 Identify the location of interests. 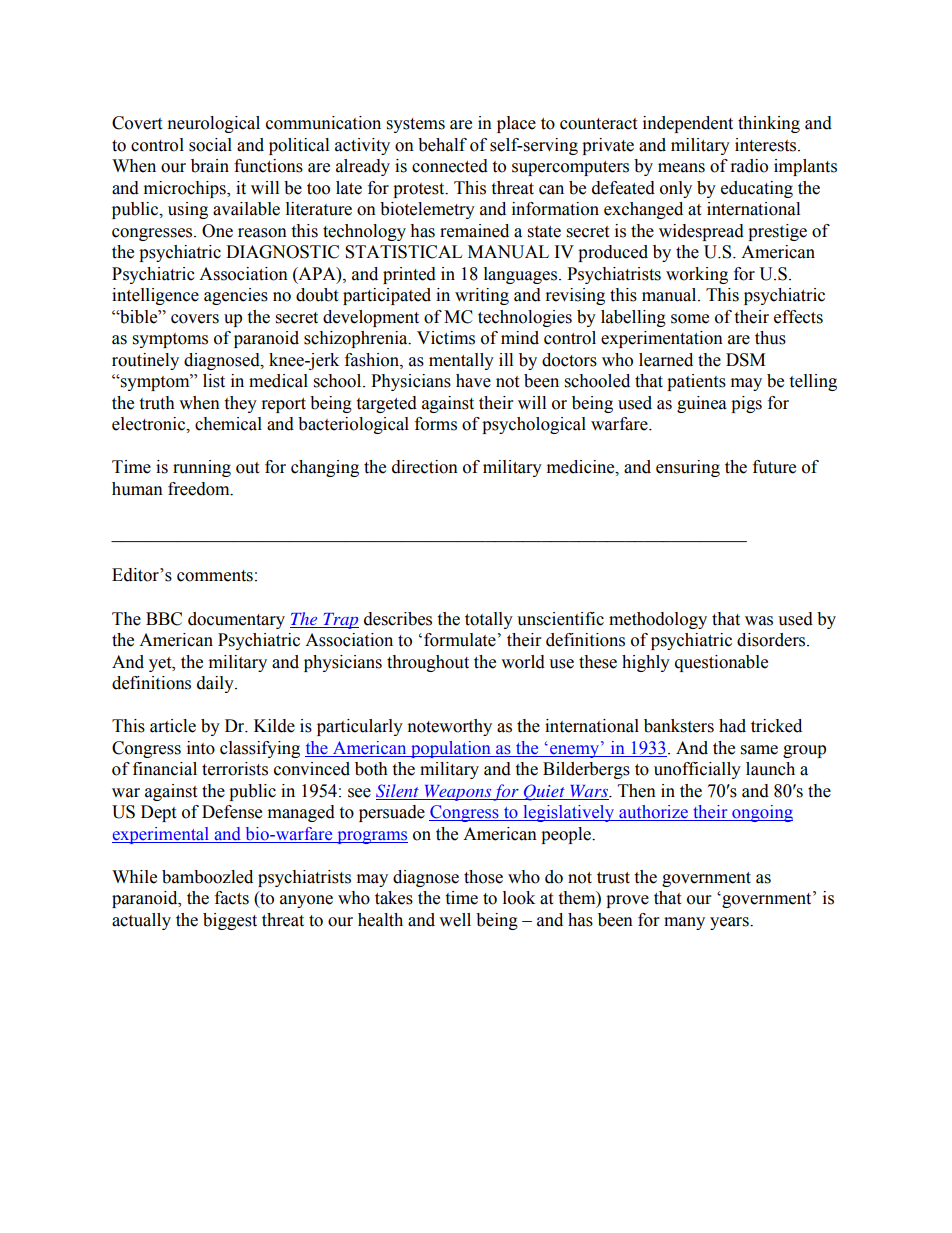
(767, 145).
